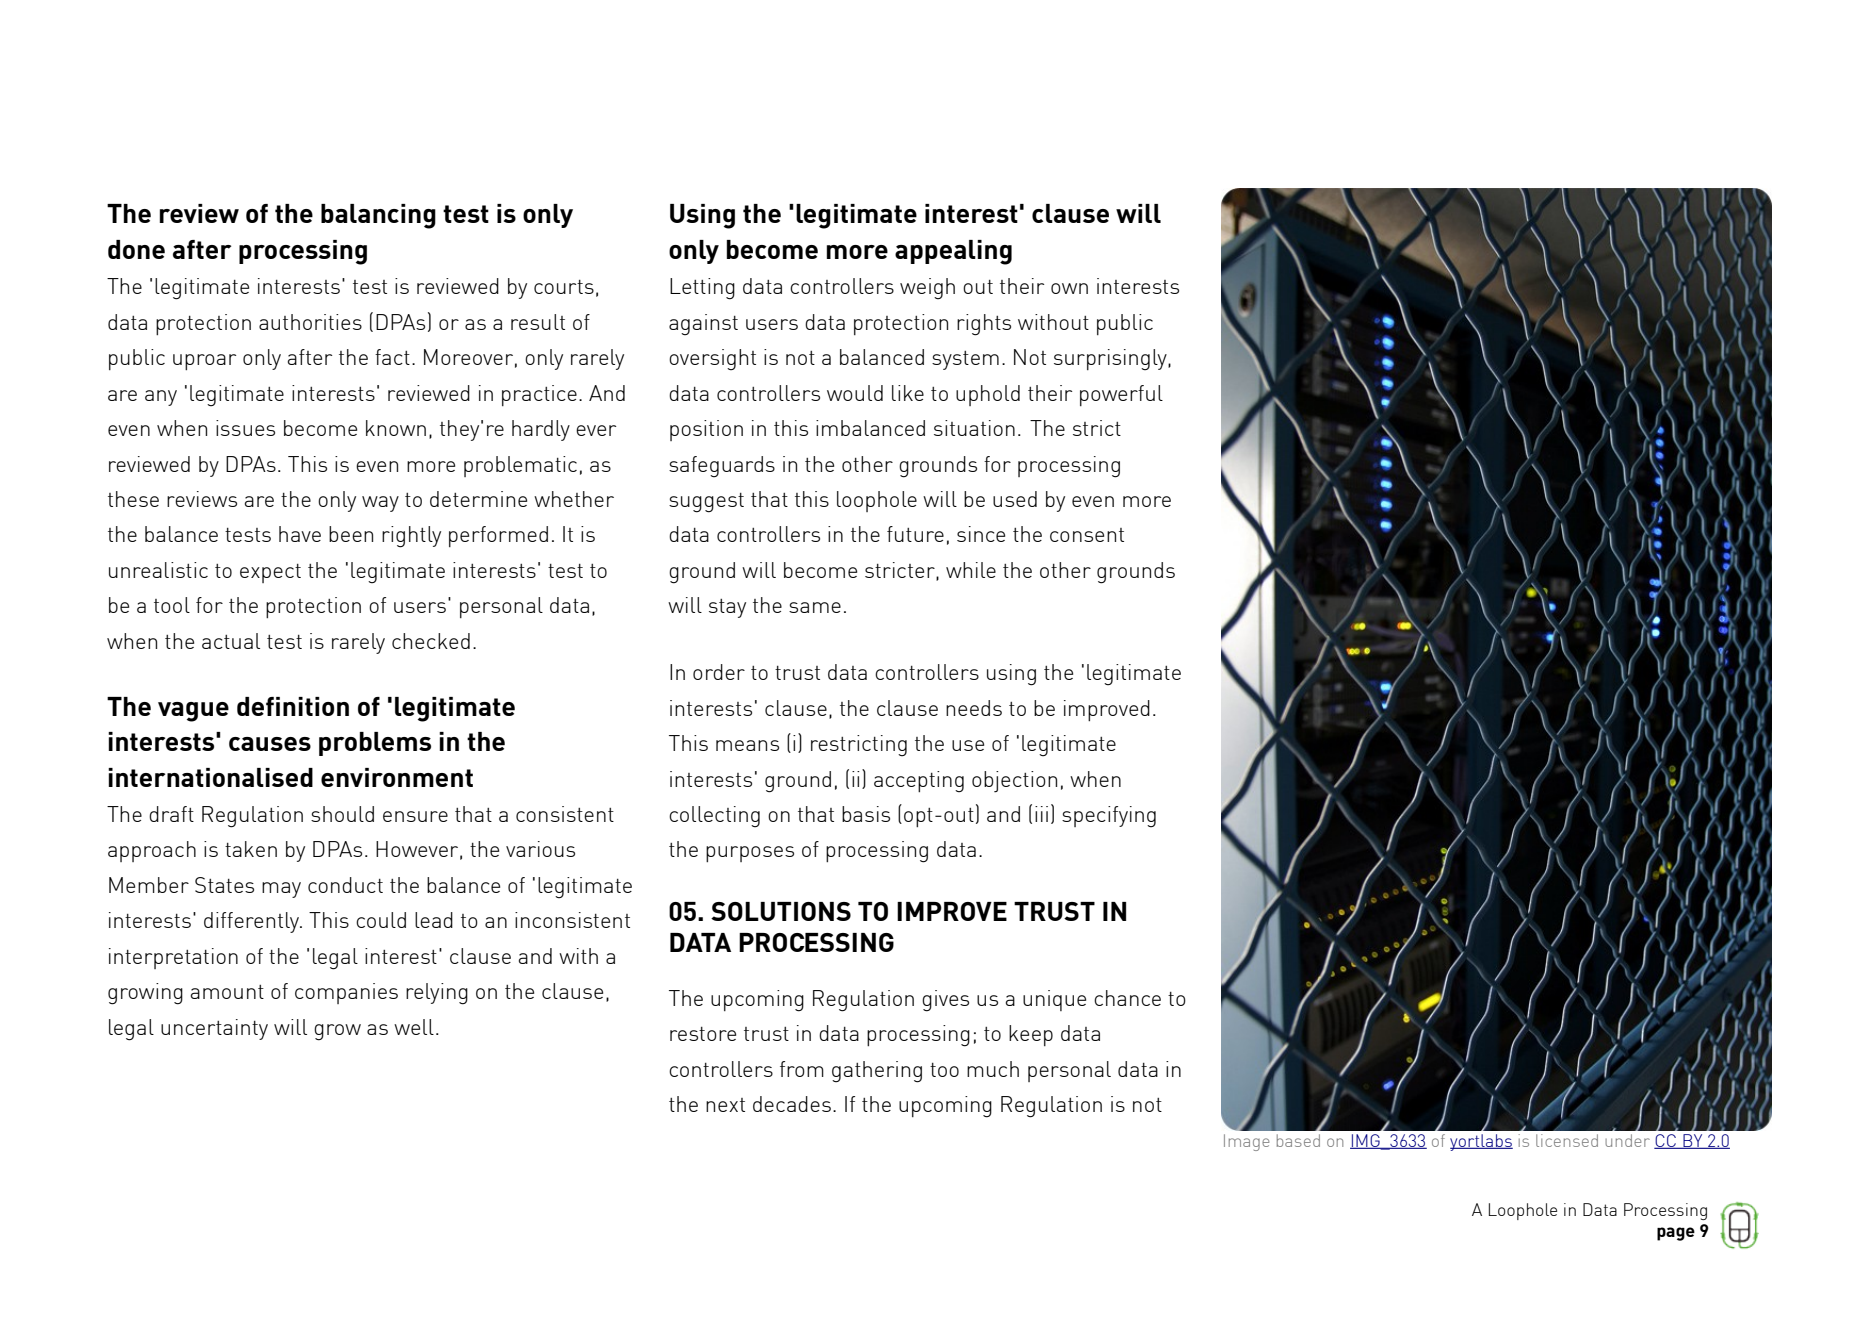 The height and width of the image is (1319, 1866). I want to click on appealing, so click(953, 252).
